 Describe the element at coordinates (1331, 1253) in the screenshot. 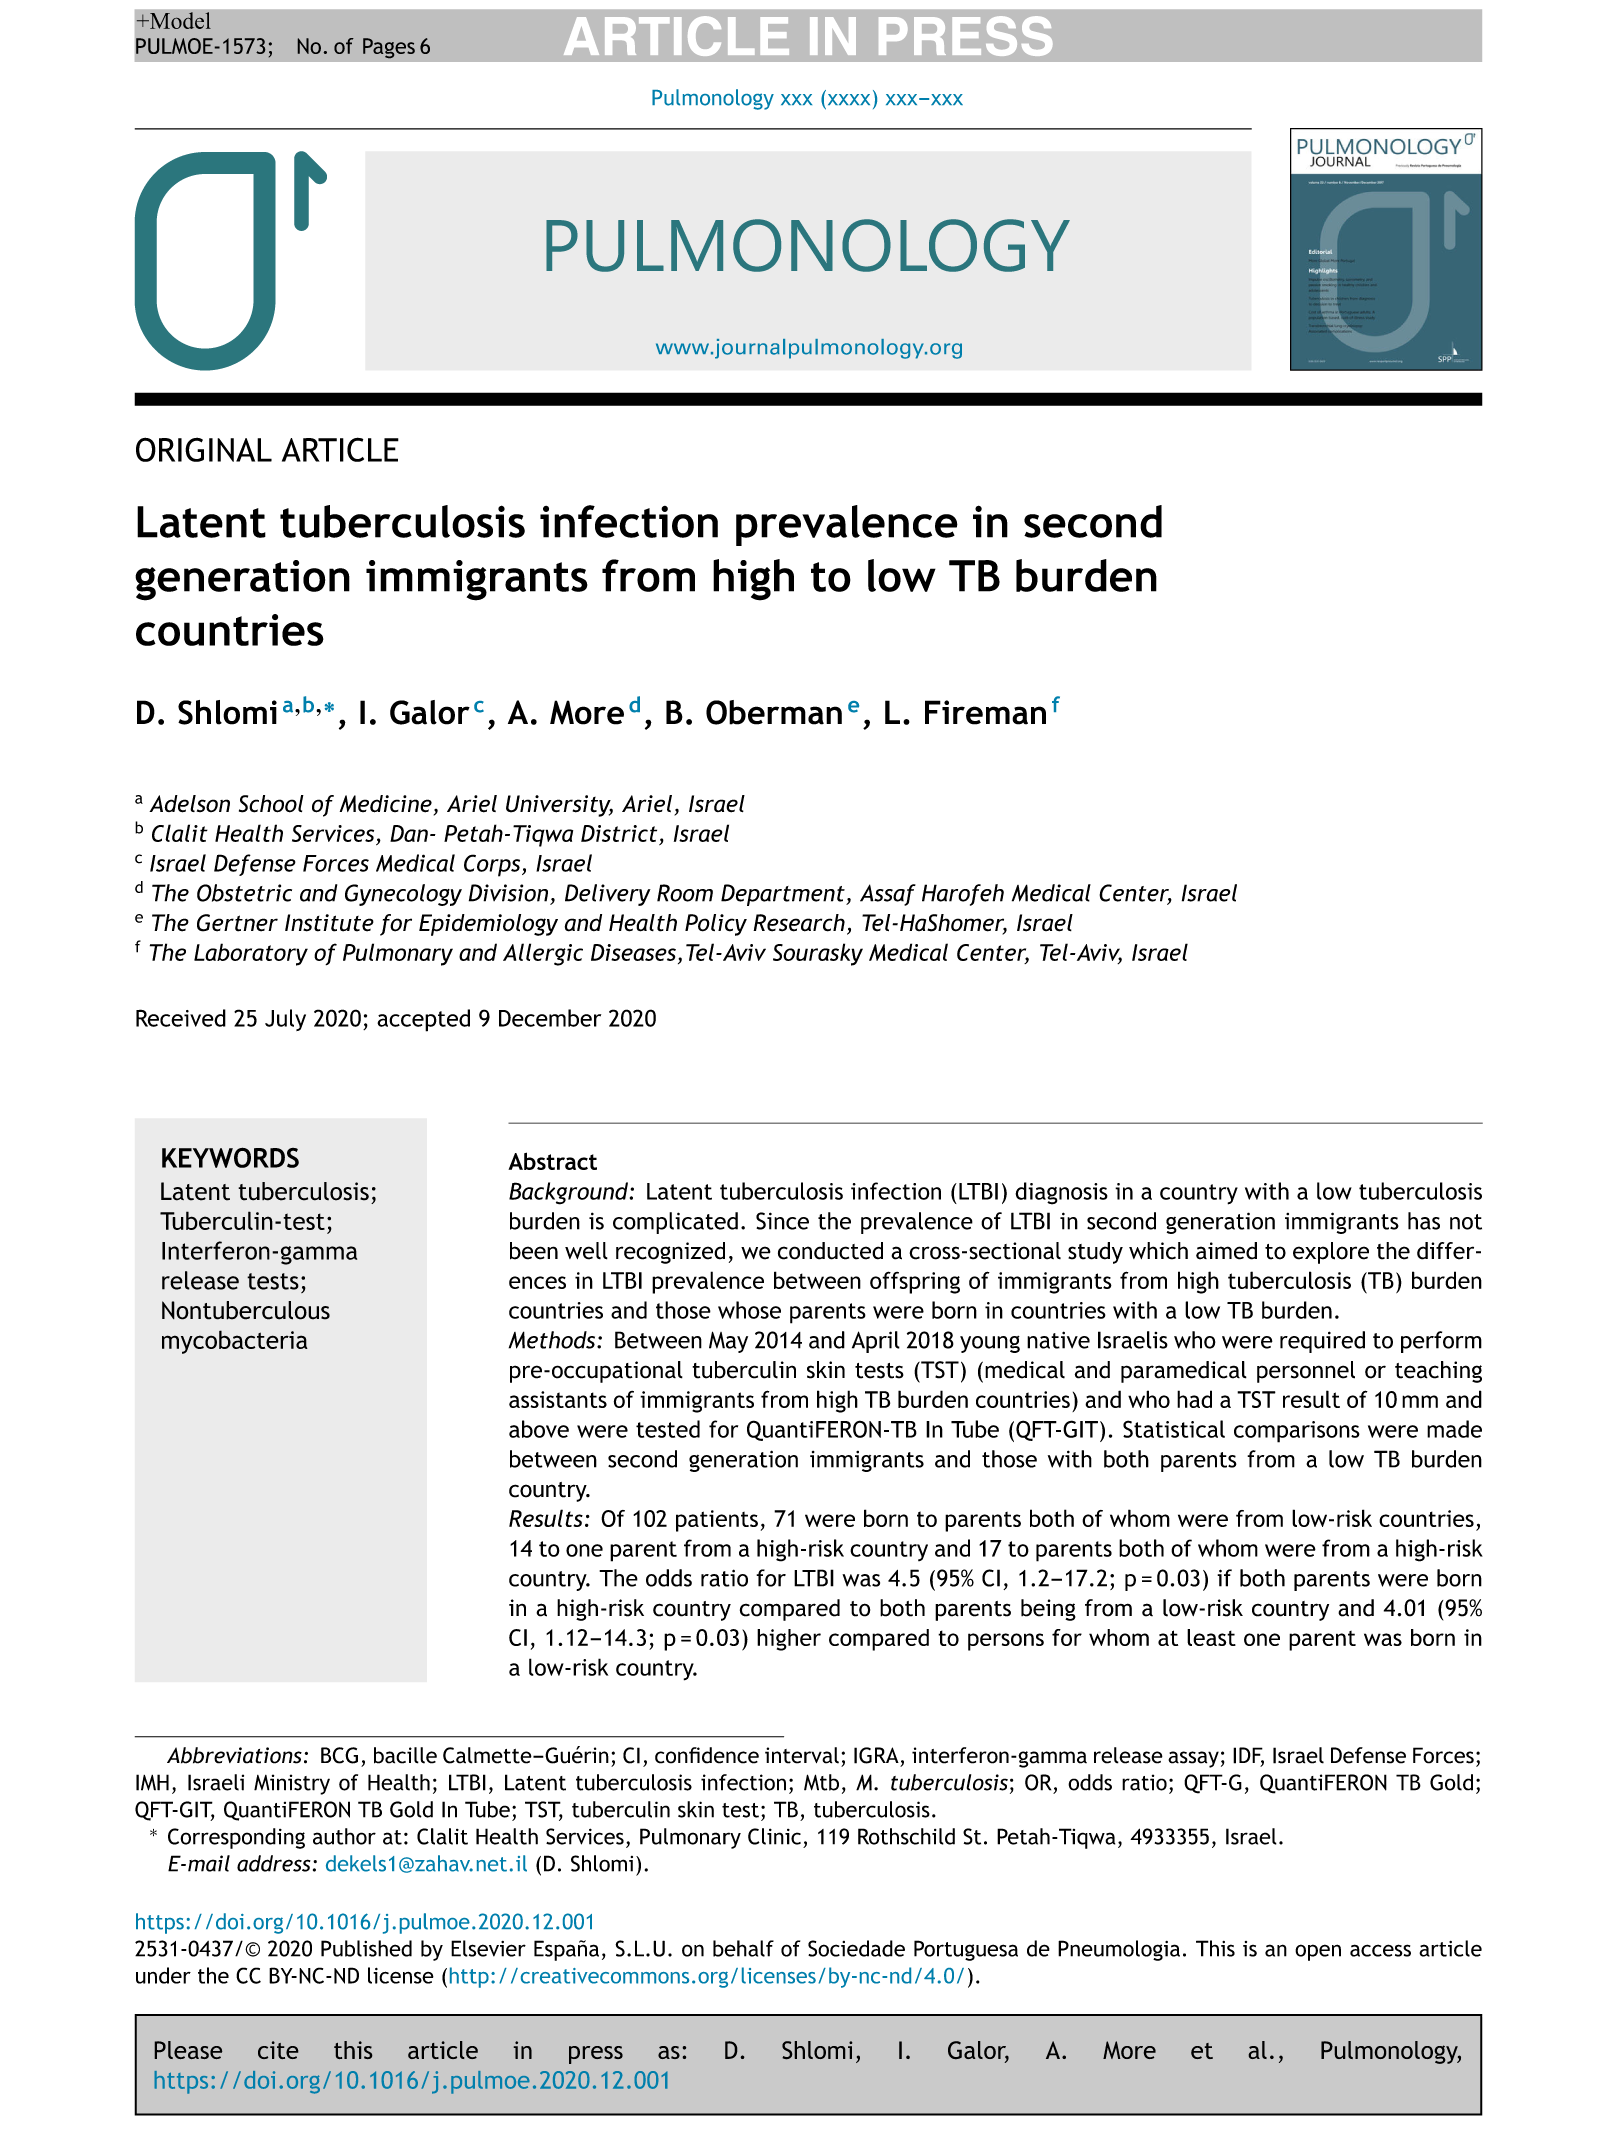

I see `explore` at that location.
